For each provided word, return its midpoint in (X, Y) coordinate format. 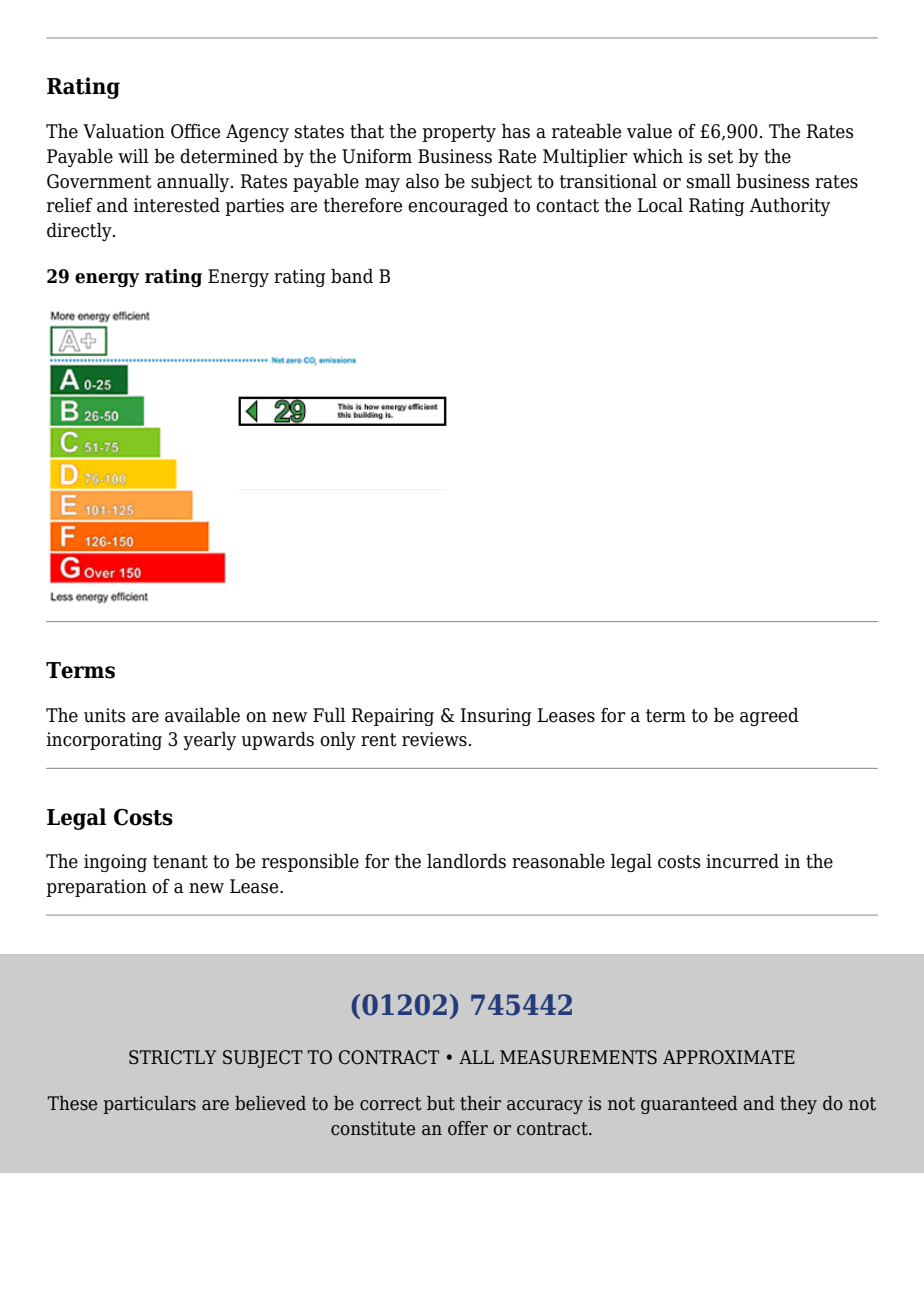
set (720, 157)
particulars (149, 1105)
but (441, 1103)
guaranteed (689, 1105)
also (422, 181)
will (133, 155)
